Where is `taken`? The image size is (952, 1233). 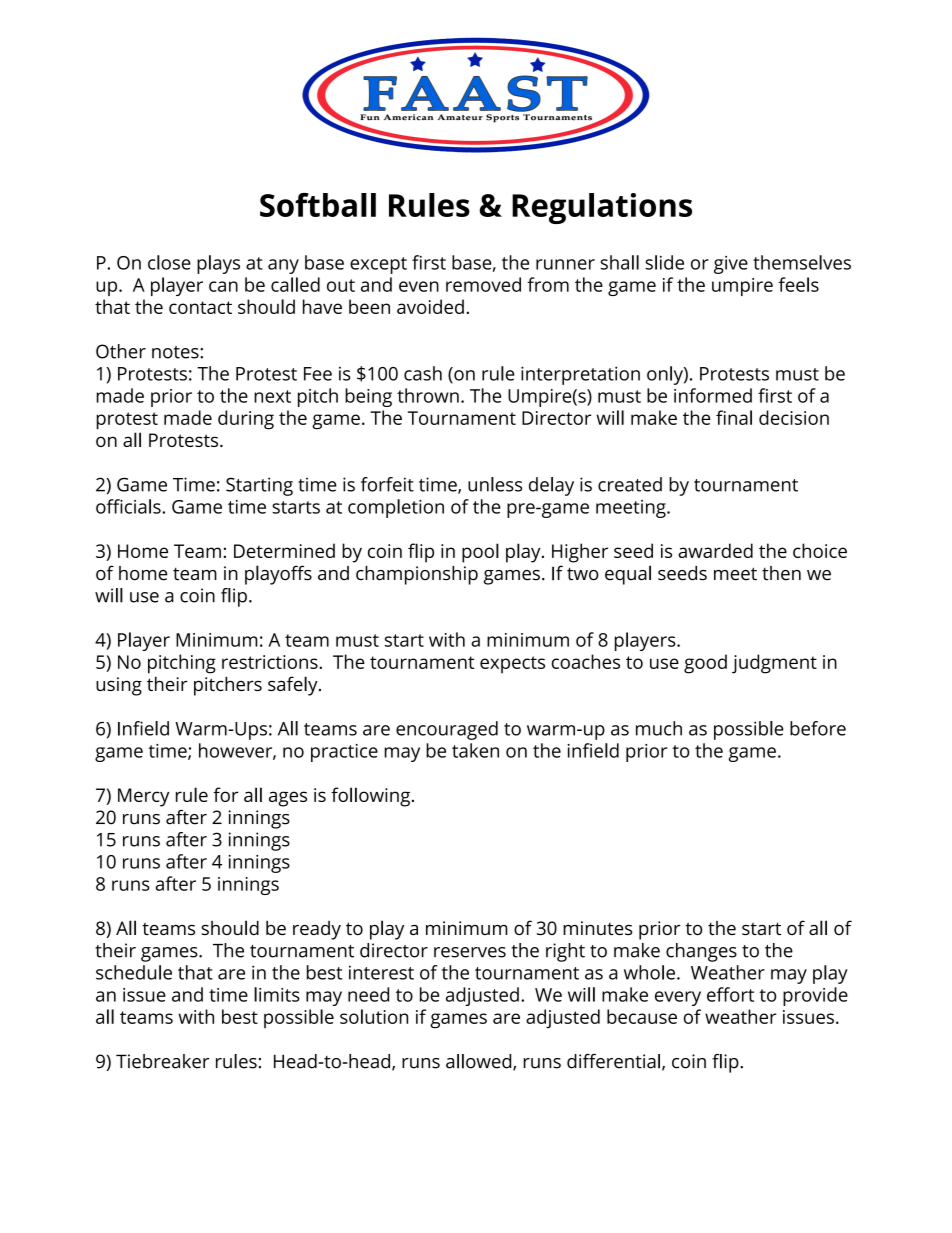 taken is located at coordinates (475, 750).
